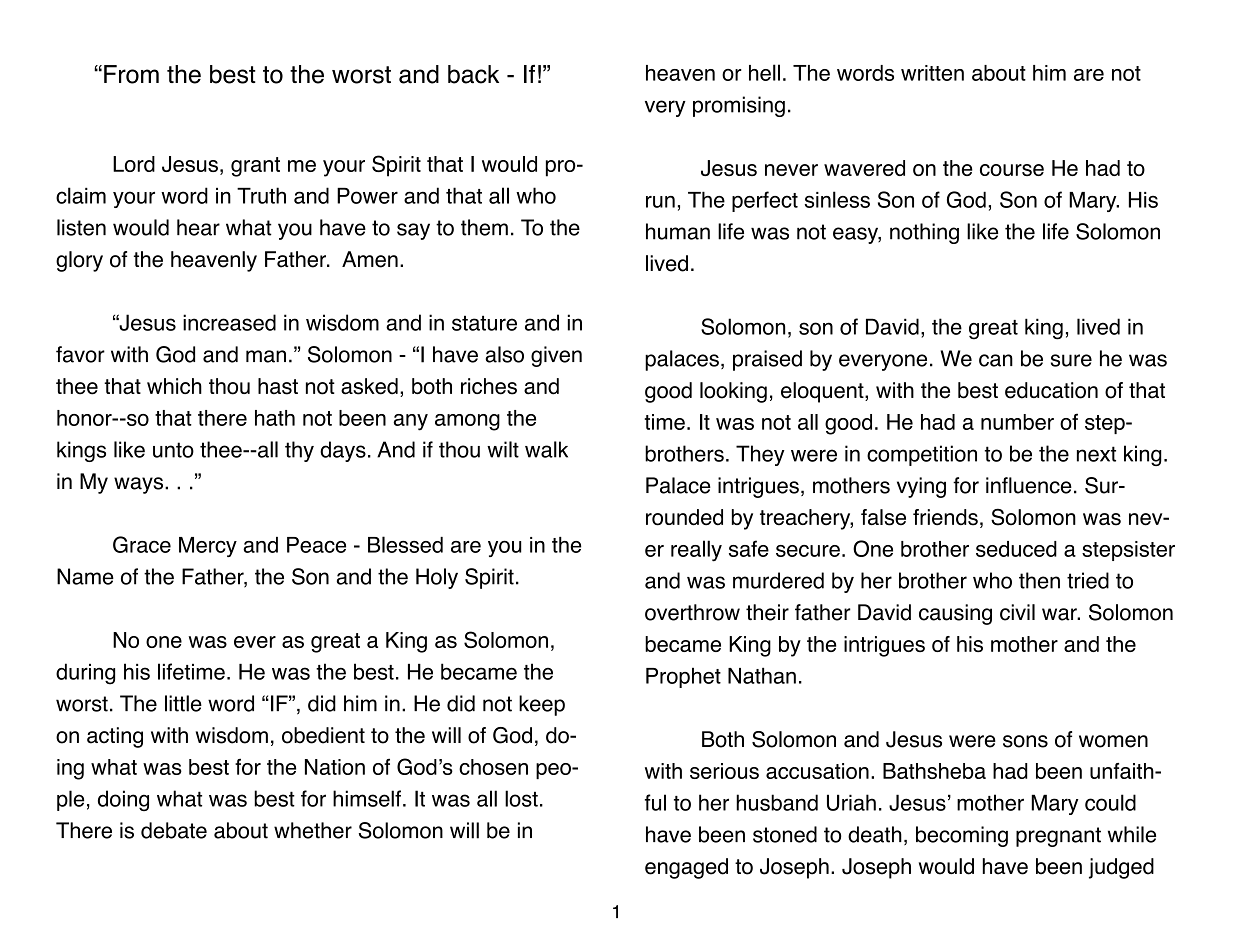  What do you see at coordinates (932, 73) in the screenshot?
I see `written` at bounding box center [932, 73].
